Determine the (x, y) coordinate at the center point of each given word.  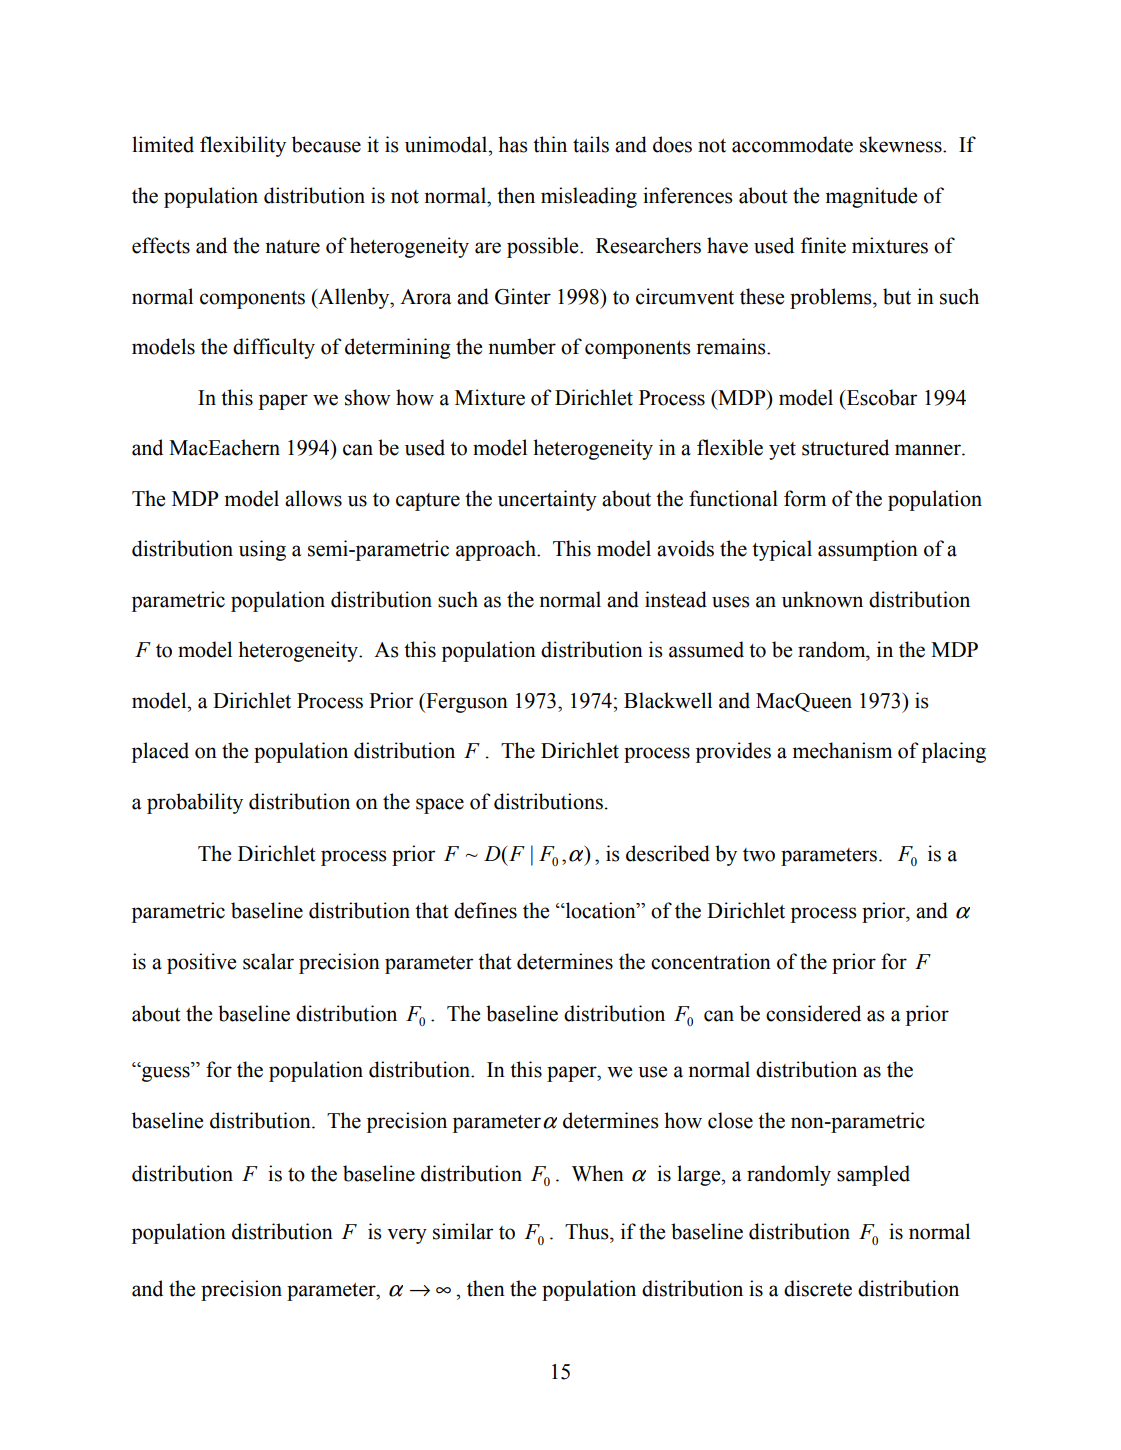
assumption (868, 550)
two (759, 855)
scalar (268, 961)
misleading (589, 197)
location (600, 910)
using (262, 550)
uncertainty (547, 500)
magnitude (871, 197)
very (407, 1236)
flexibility (243, 146)
